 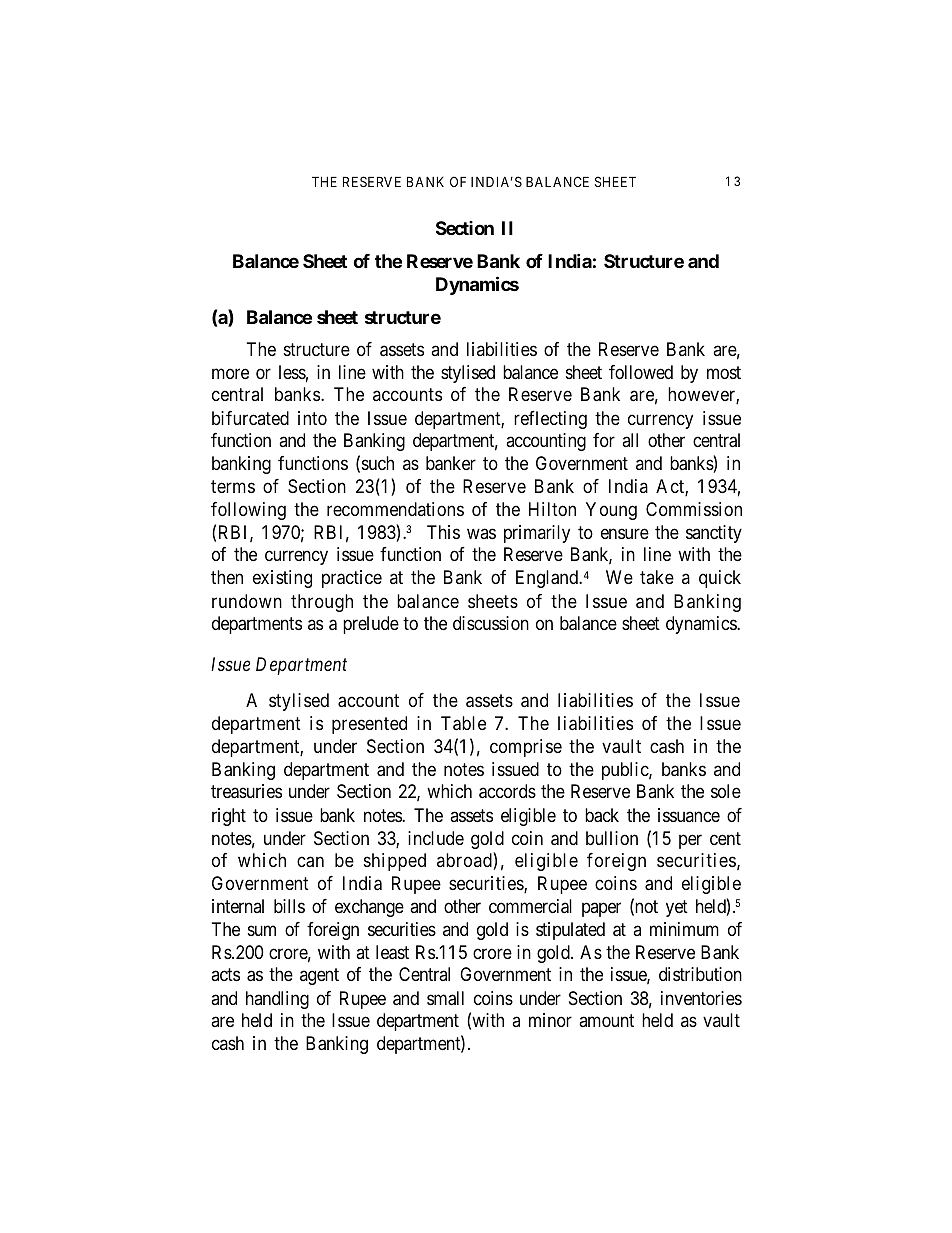 What do you see at coordinates (277, 1000) in the screenshot?
I see `handling` at bounding box center [277, 1000].
